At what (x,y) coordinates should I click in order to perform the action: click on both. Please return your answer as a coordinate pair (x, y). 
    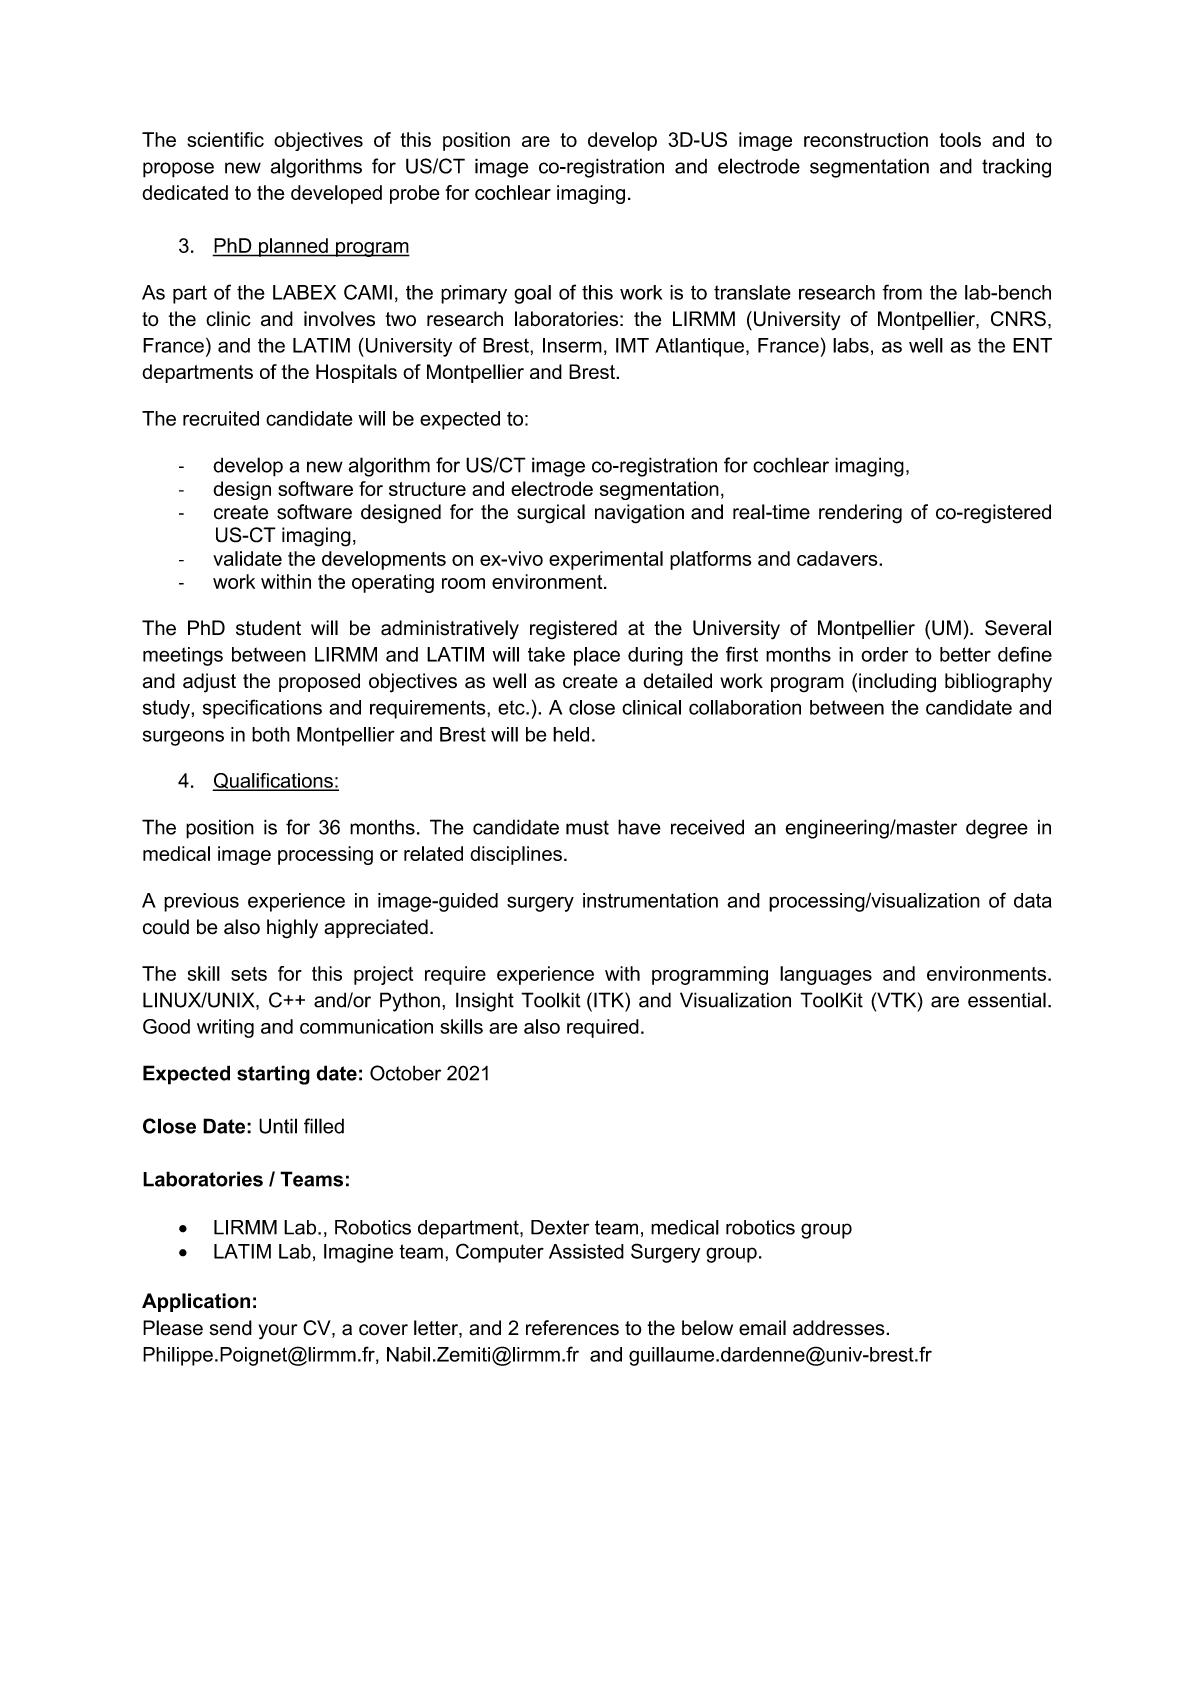
    Looking at the image, I should click on (271, 734).
